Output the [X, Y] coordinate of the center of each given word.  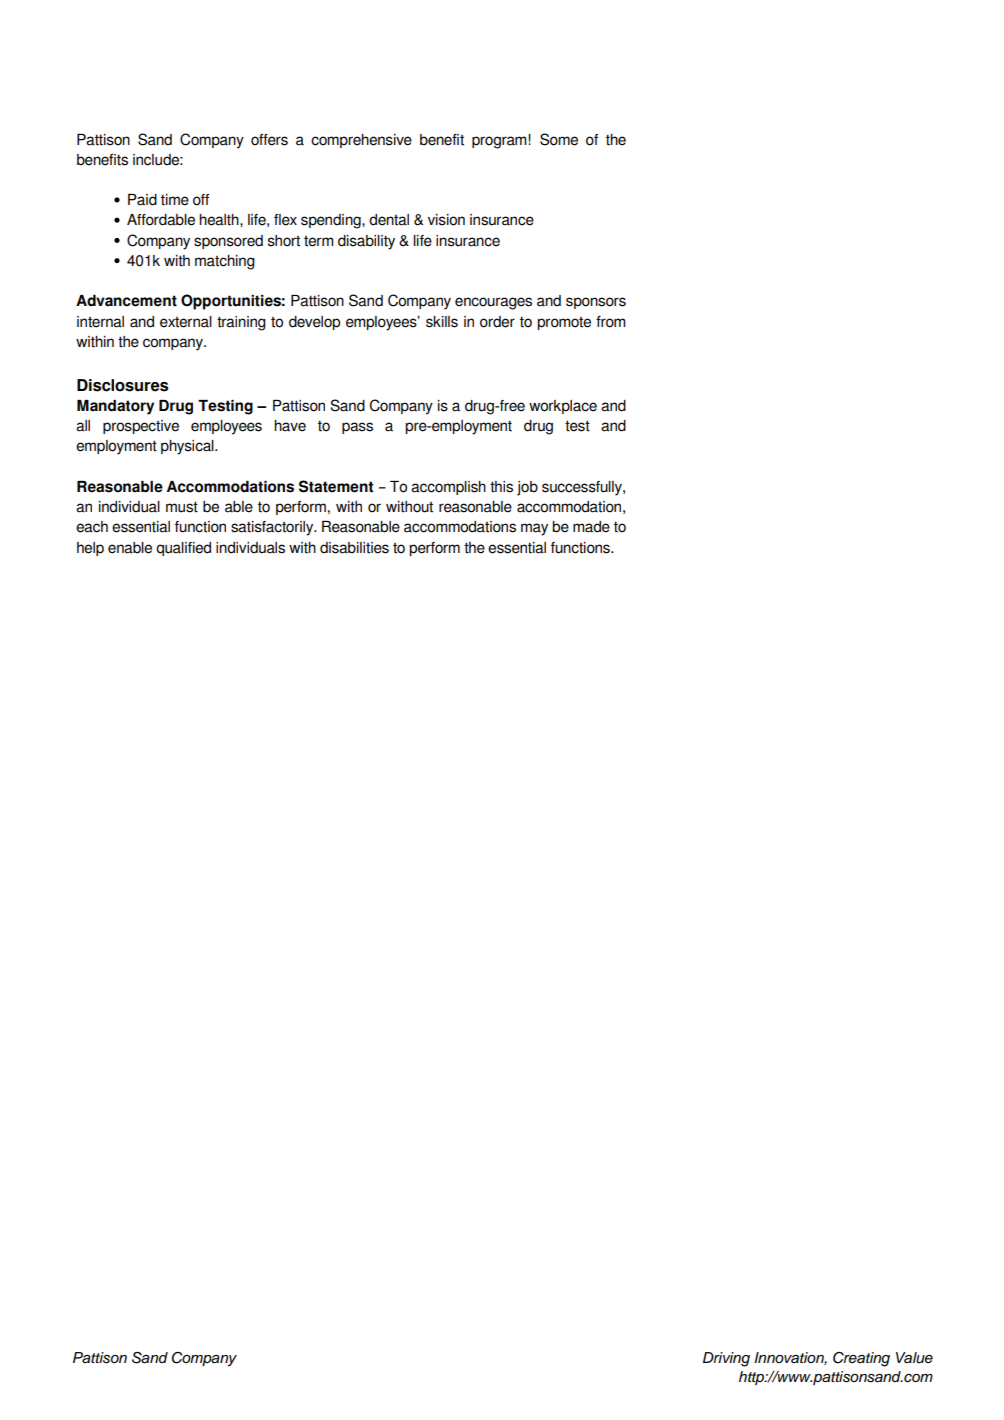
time [175, 200]
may [534, 529]
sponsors [596, 303]
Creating [861, 1359]
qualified [183, 549]
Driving [726, 1359]
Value [914, 1358]
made [591, 527]
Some [559, 139]
